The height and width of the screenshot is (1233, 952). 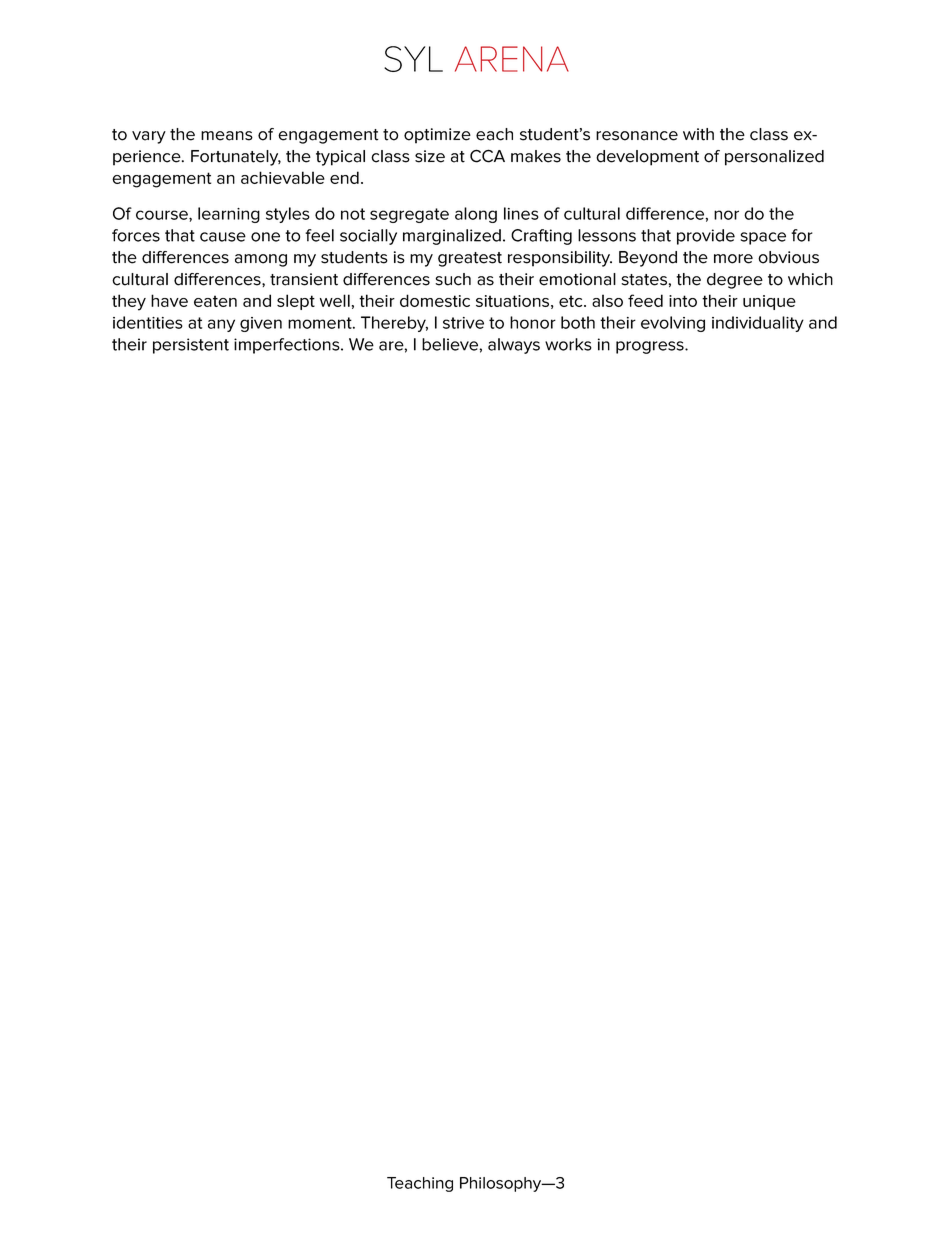 I want to click on resonance, so click(x=637, y=136).
